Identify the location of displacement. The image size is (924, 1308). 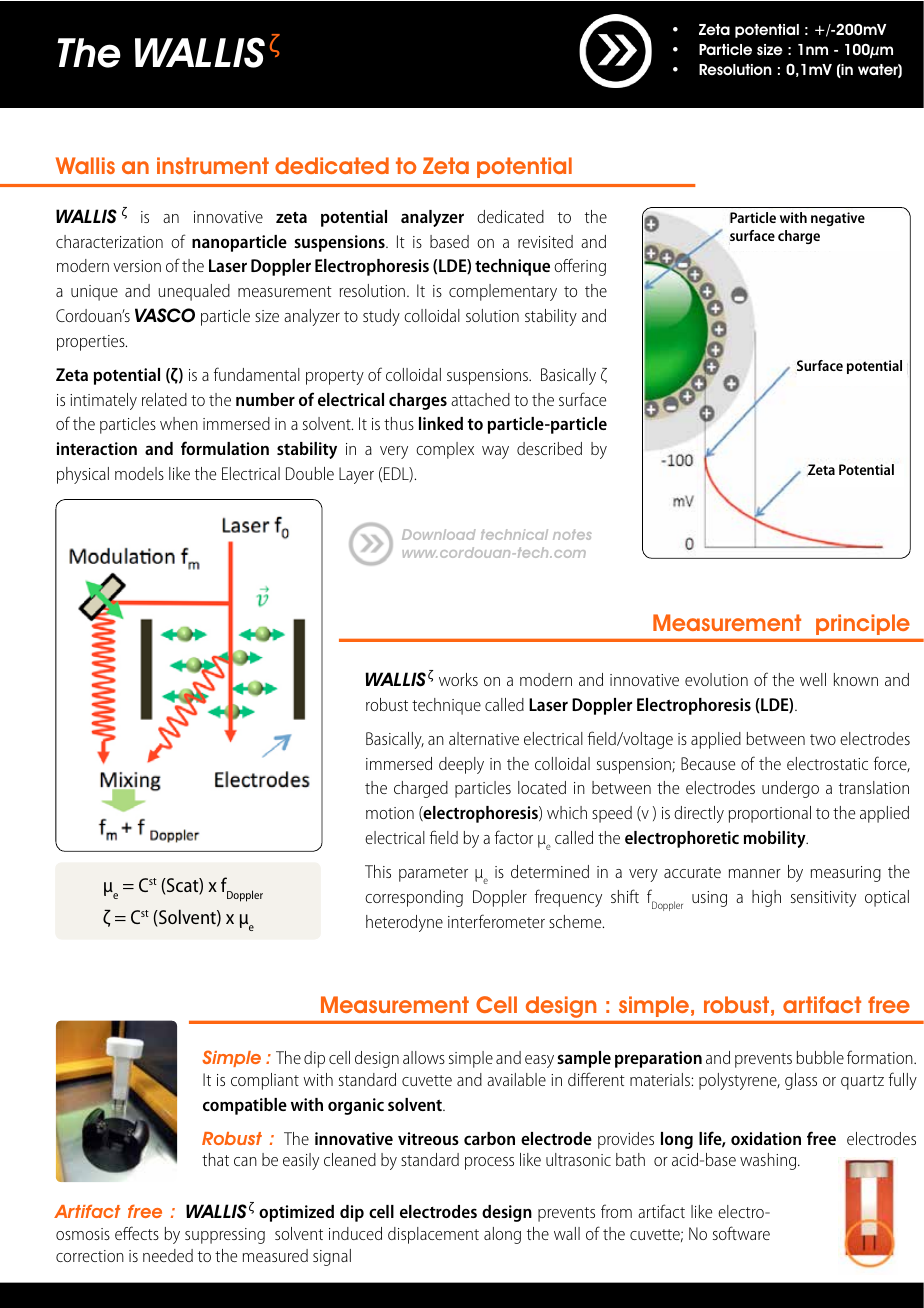
(433, 1235).
